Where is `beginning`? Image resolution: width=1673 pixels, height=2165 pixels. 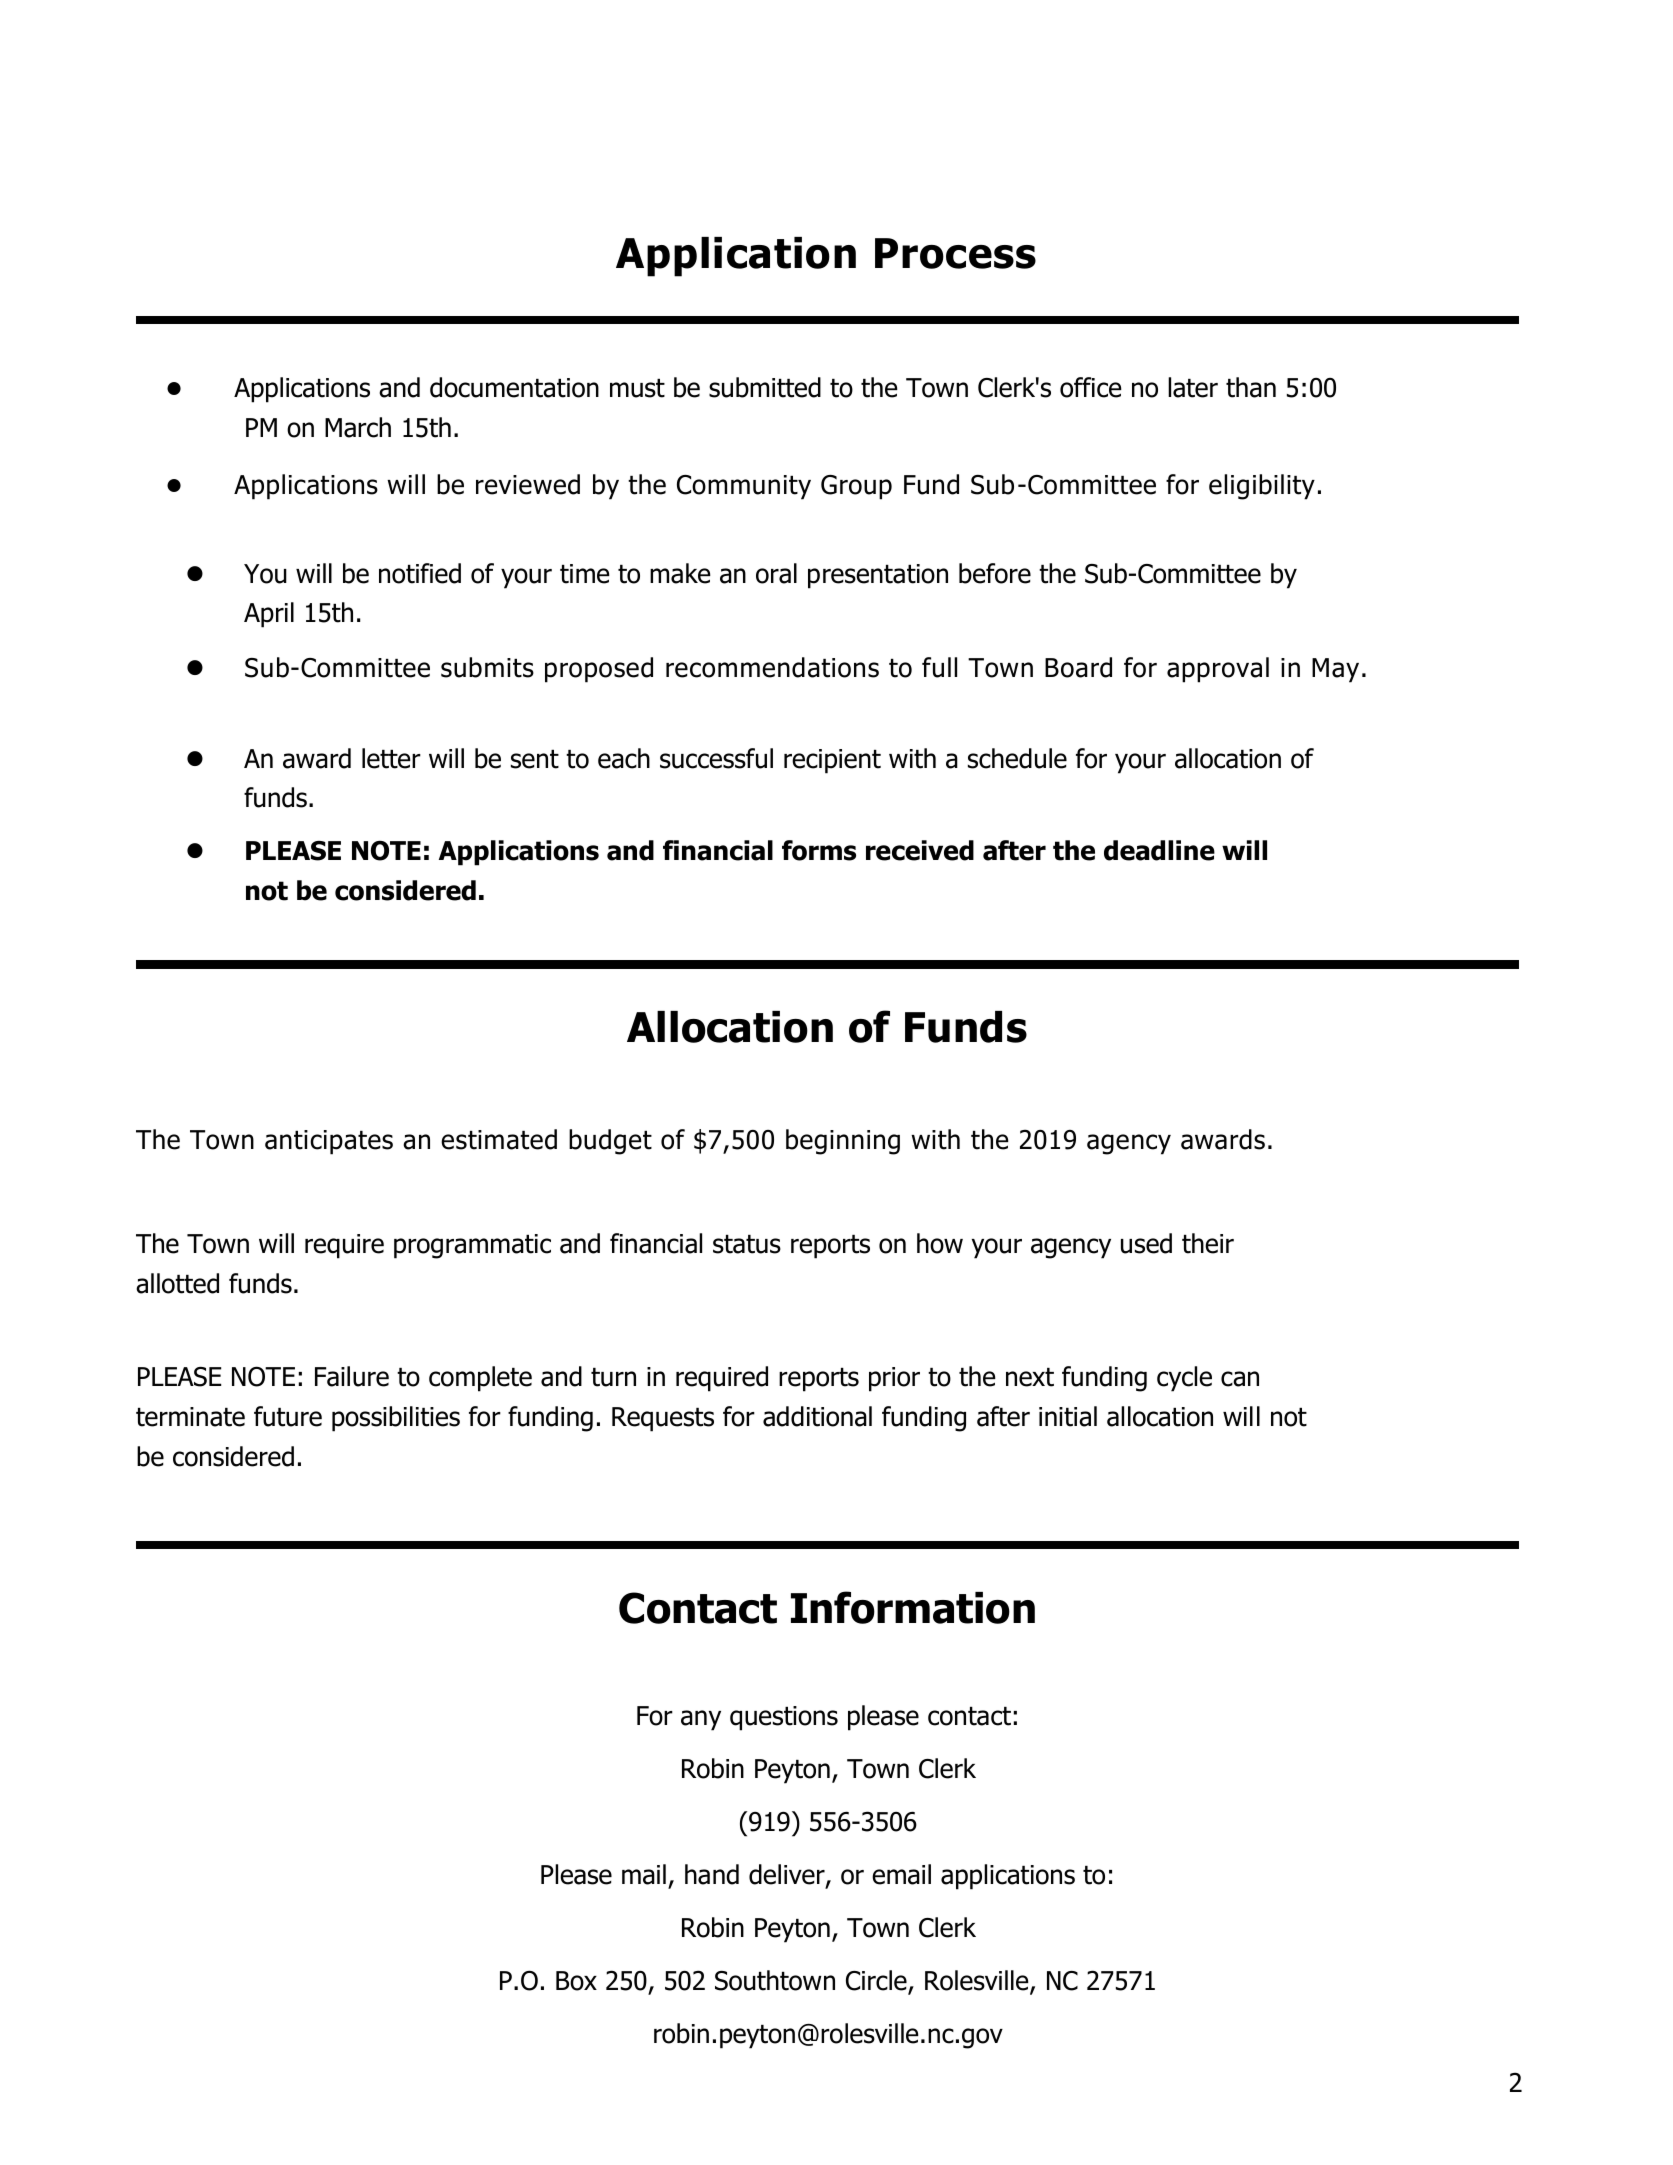
beginning is located at coordinates (843, 1142).
